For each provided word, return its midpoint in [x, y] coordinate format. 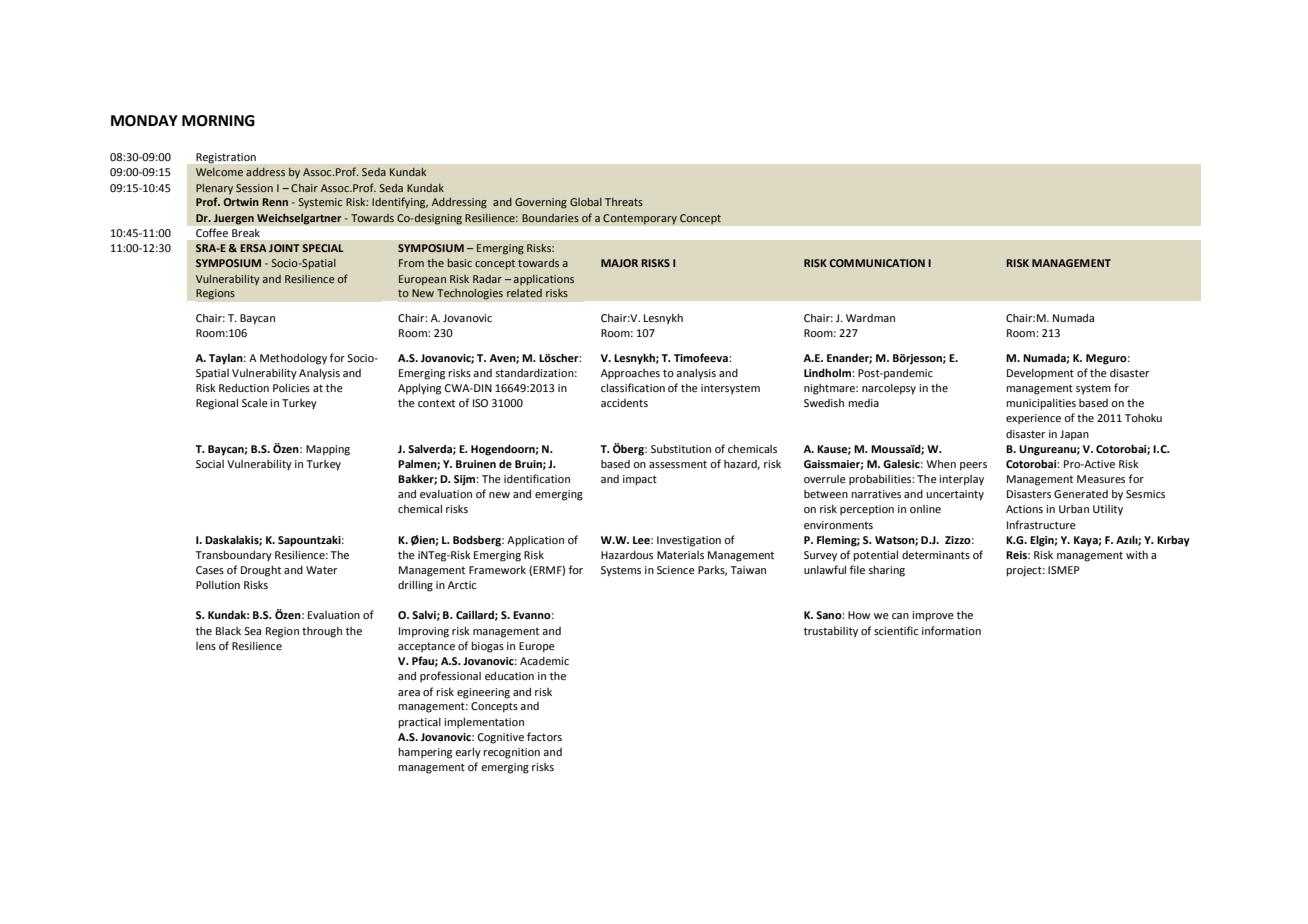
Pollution [218, 585]
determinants [936, 555]
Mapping [328, 450]
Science [676, 570]
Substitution [681, 448]
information [951, 630]
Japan [1074, 435]
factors [544, 736]
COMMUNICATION [877, 263]
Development [1040, 374]
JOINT [284, 248]
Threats [624, 202]
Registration [226, 158]
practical [419, 723]
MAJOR [619, 263]
